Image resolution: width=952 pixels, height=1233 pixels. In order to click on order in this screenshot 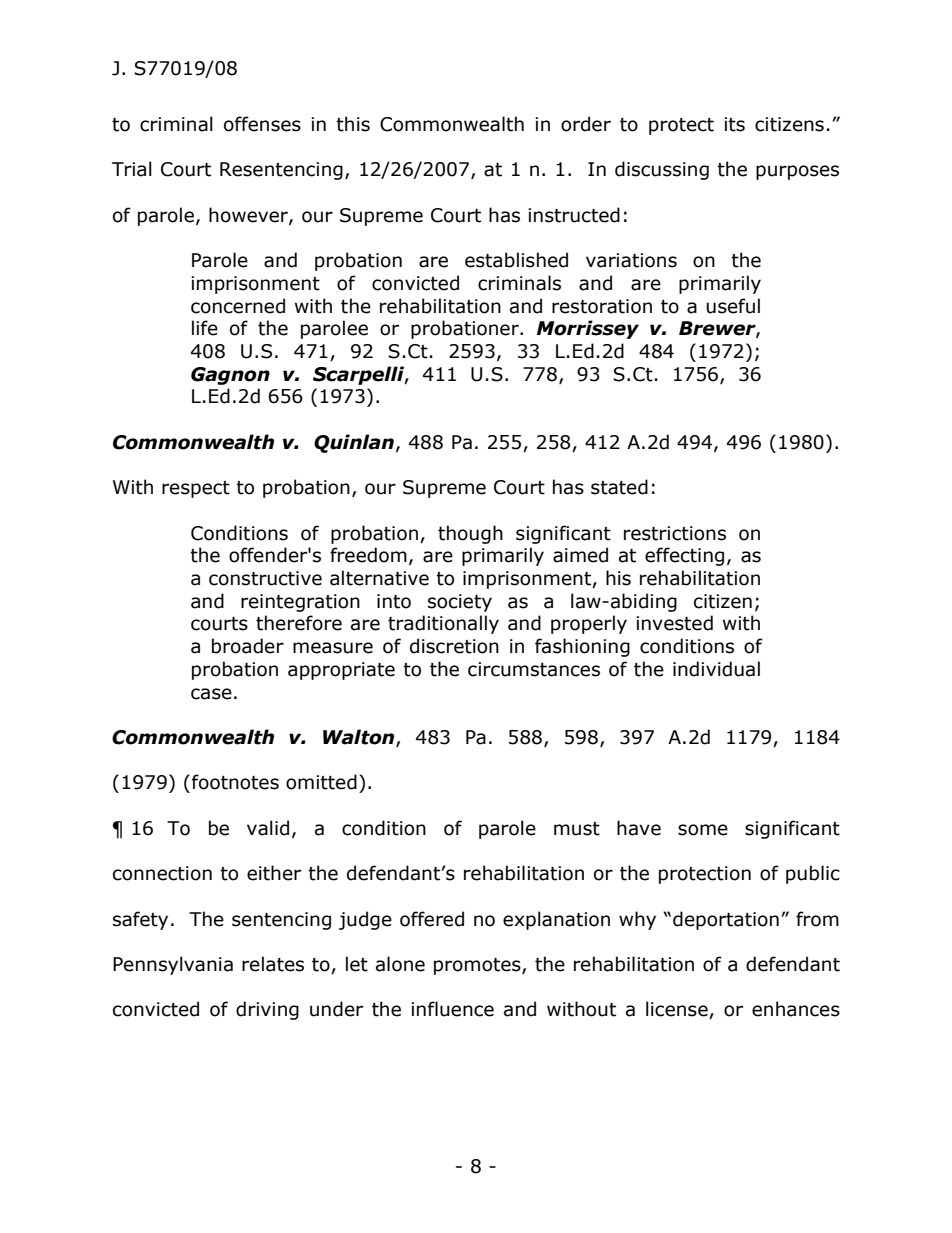, I will do `click(586, 124)`.
